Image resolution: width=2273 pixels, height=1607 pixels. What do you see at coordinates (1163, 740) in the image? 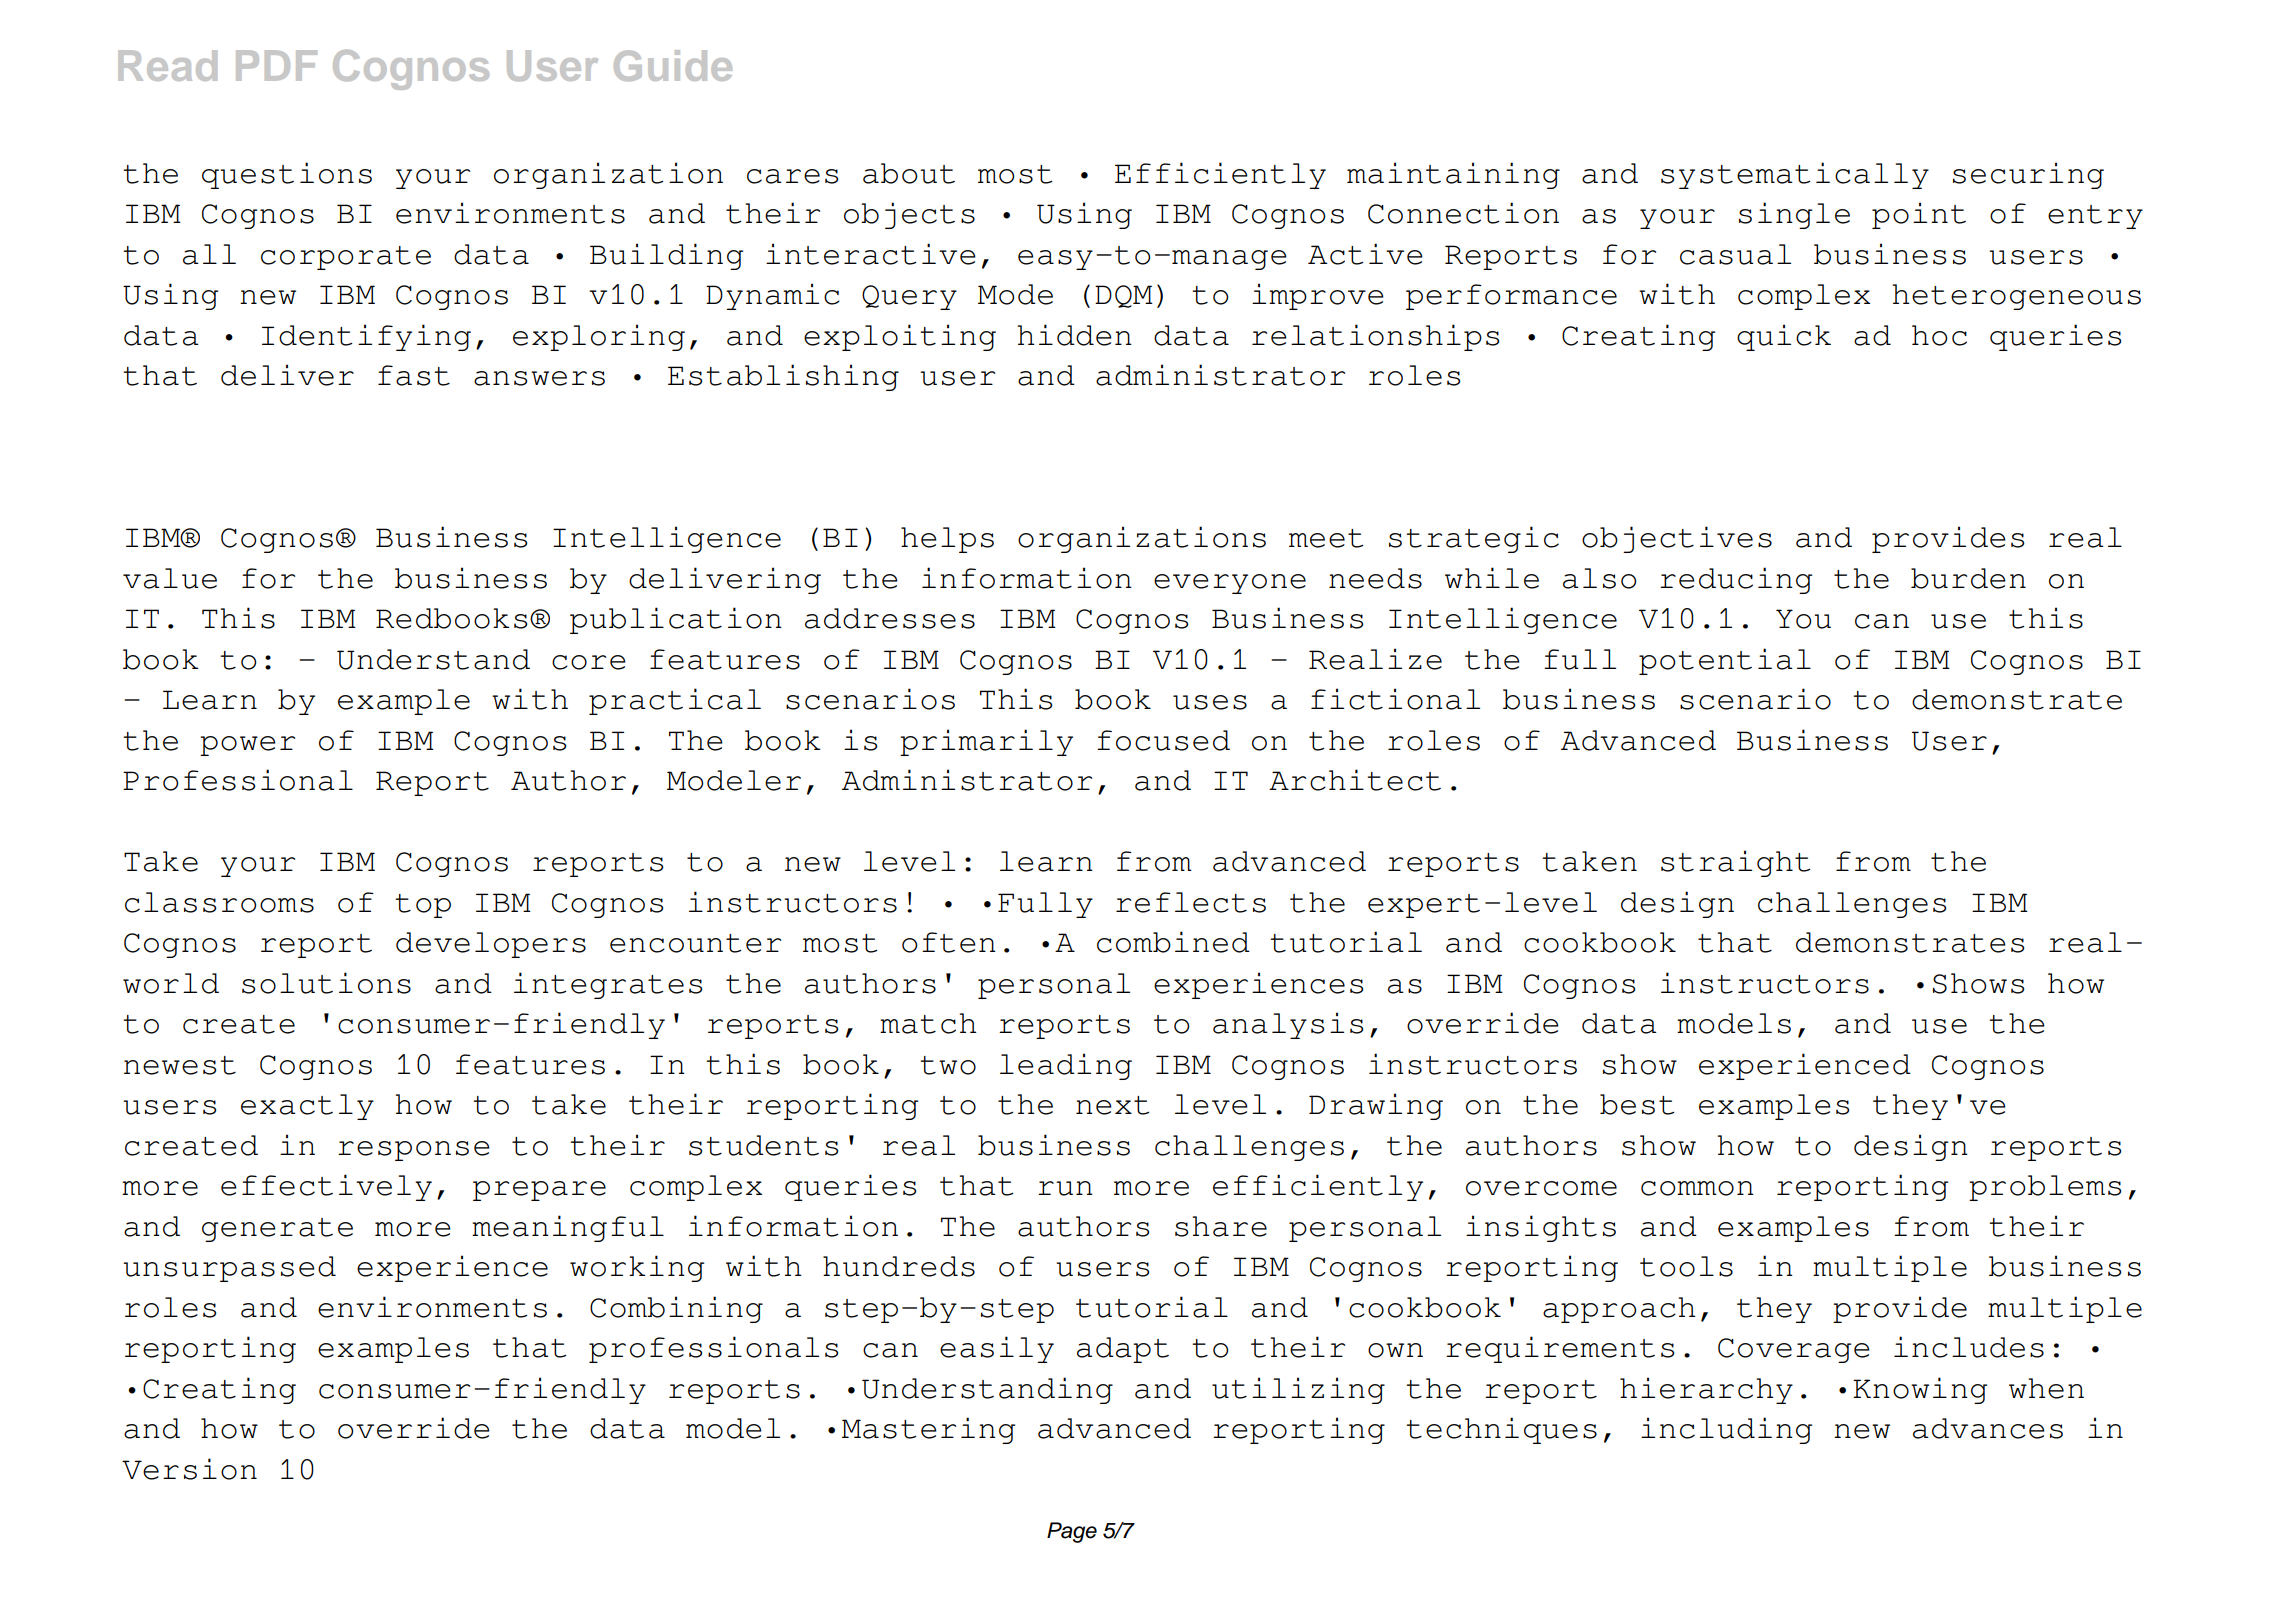
I see `focused` at bounding box center [1163, 740].
